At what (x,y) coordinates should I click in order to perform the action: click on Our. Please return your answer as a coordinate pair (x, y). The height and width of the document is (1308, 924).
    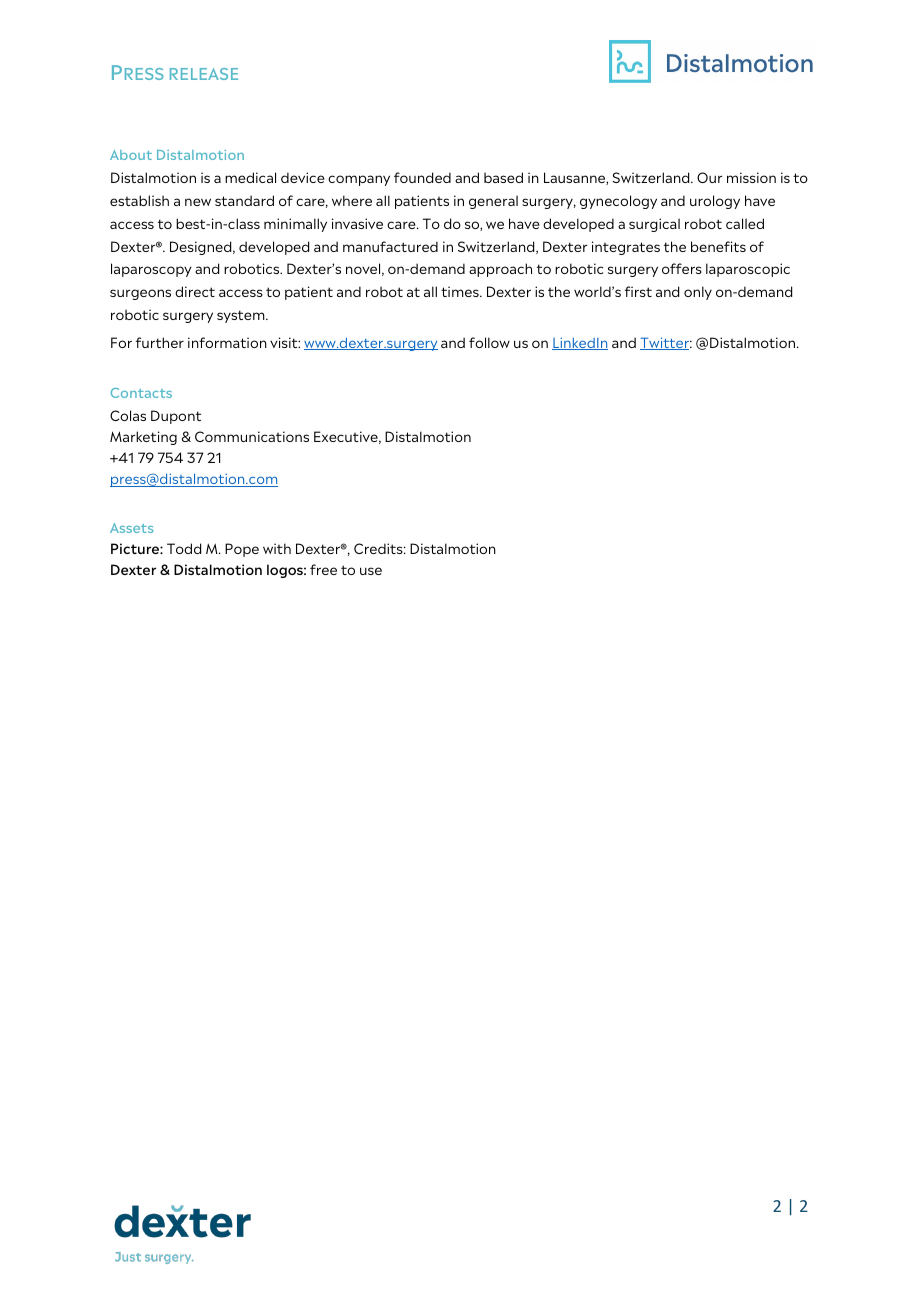
    Looking at the image, I should click on (709, 177).
